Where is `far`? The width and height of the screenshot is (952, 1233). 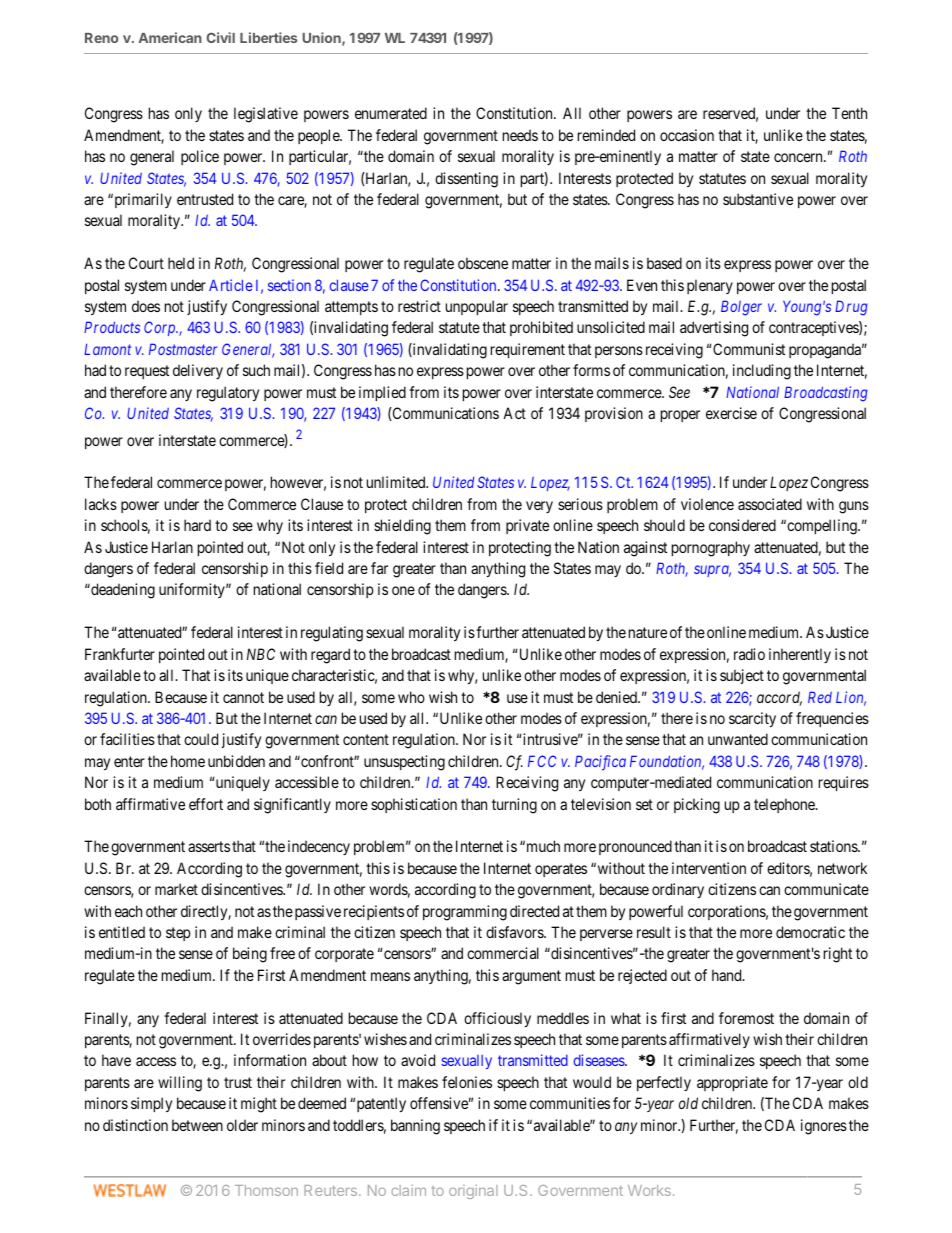
far is located at coordinates (379, 568).
